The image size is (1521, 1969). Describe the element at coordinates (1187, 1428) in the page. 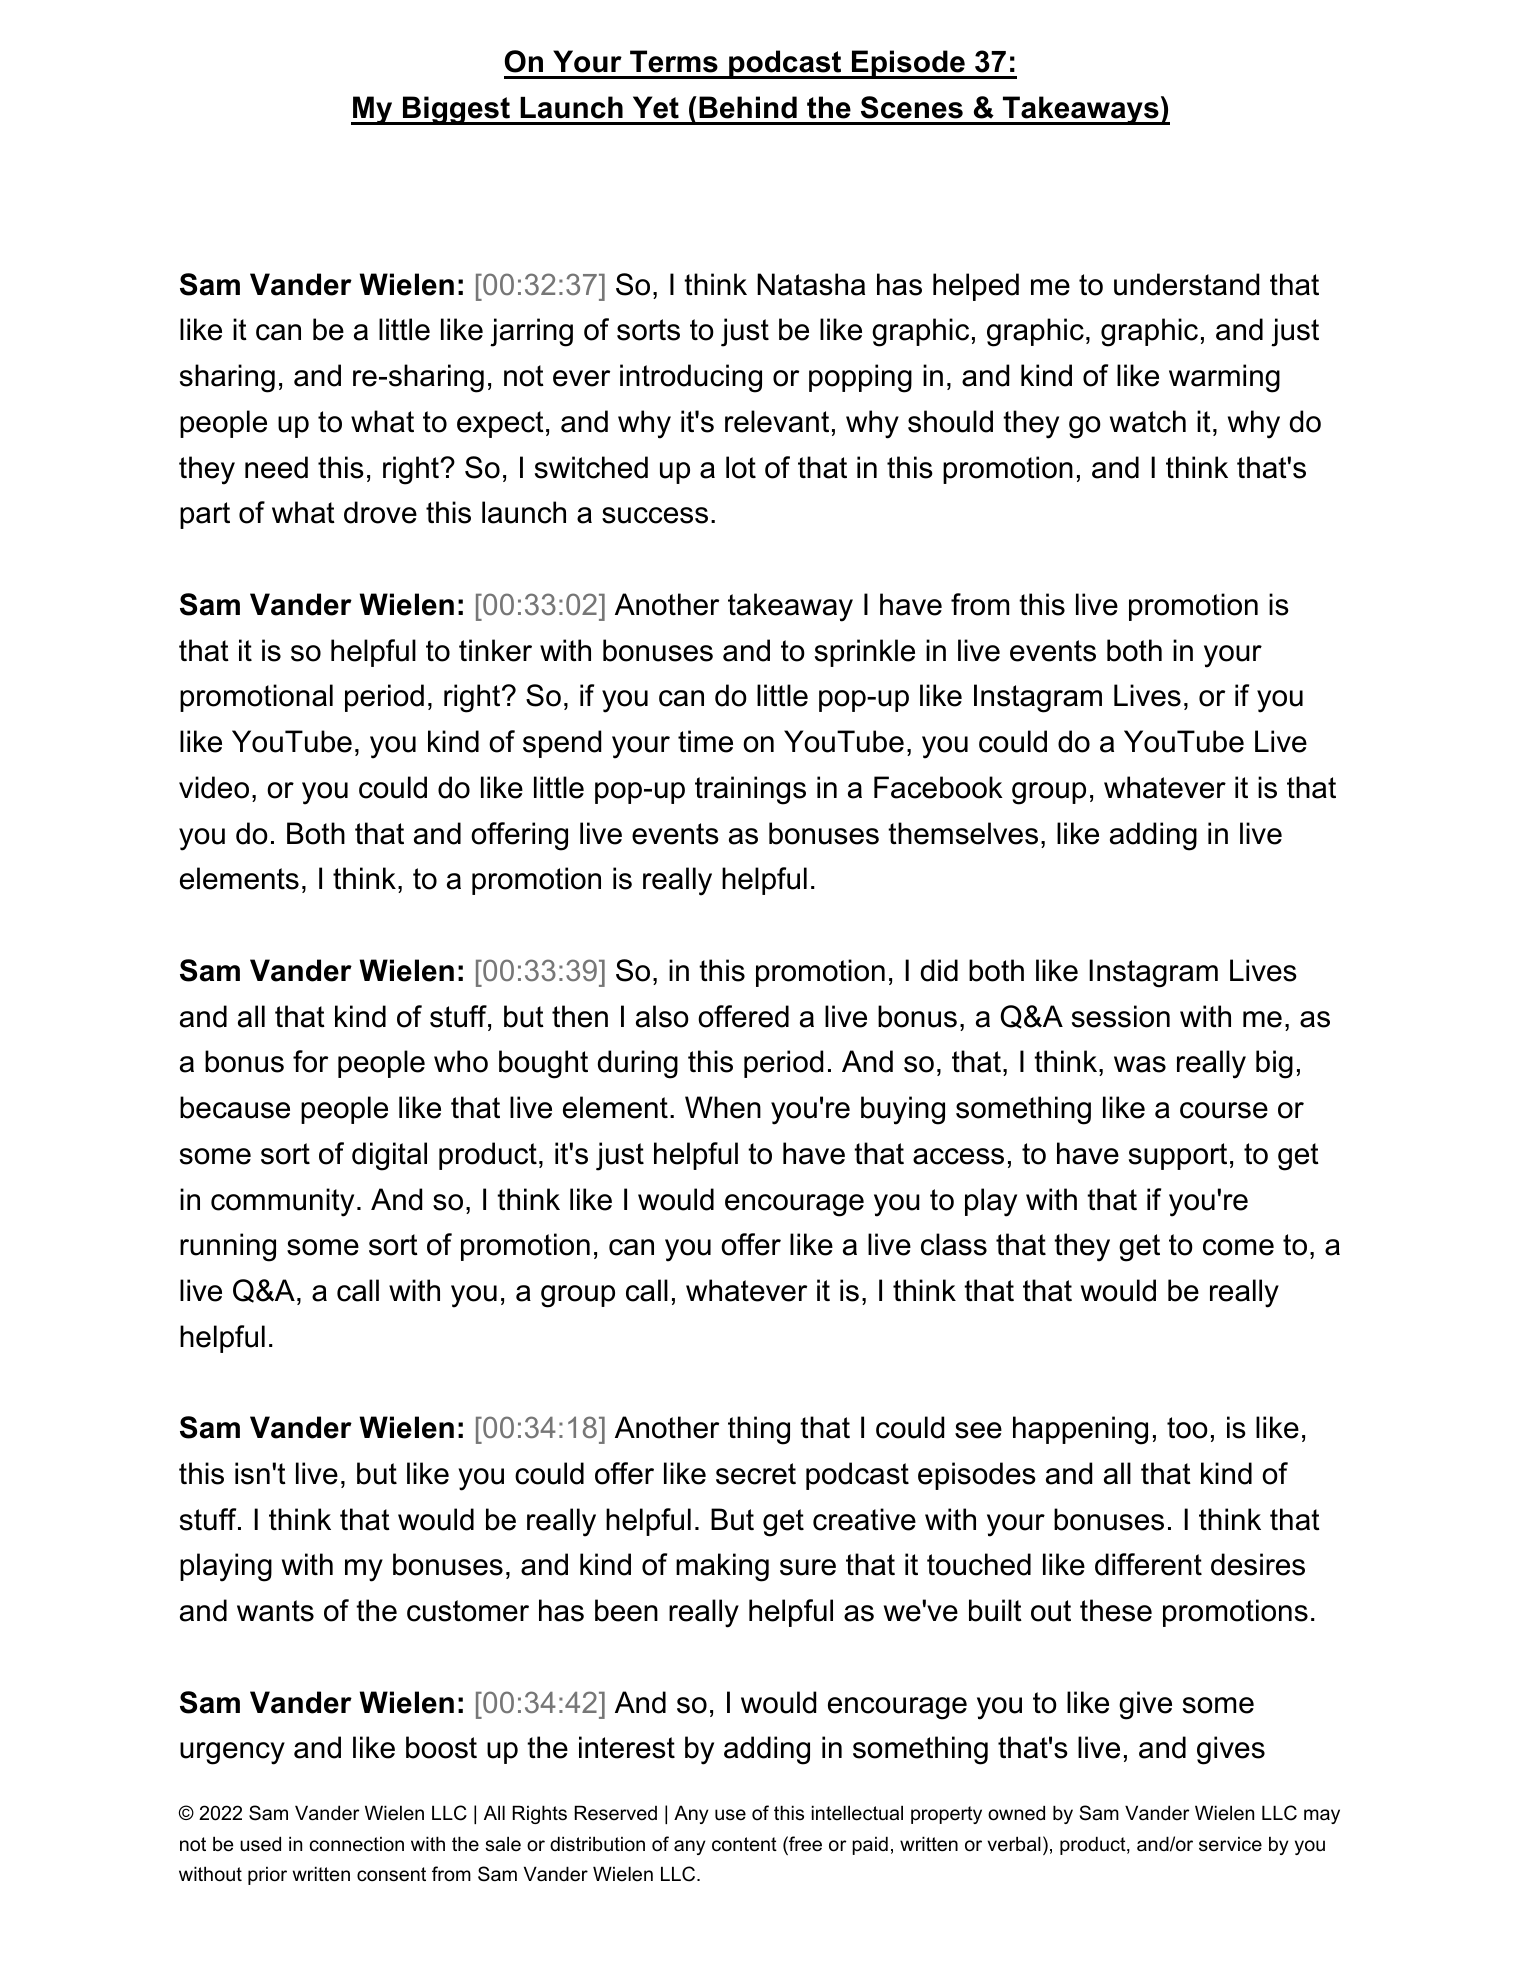

I see `too` at that location.
